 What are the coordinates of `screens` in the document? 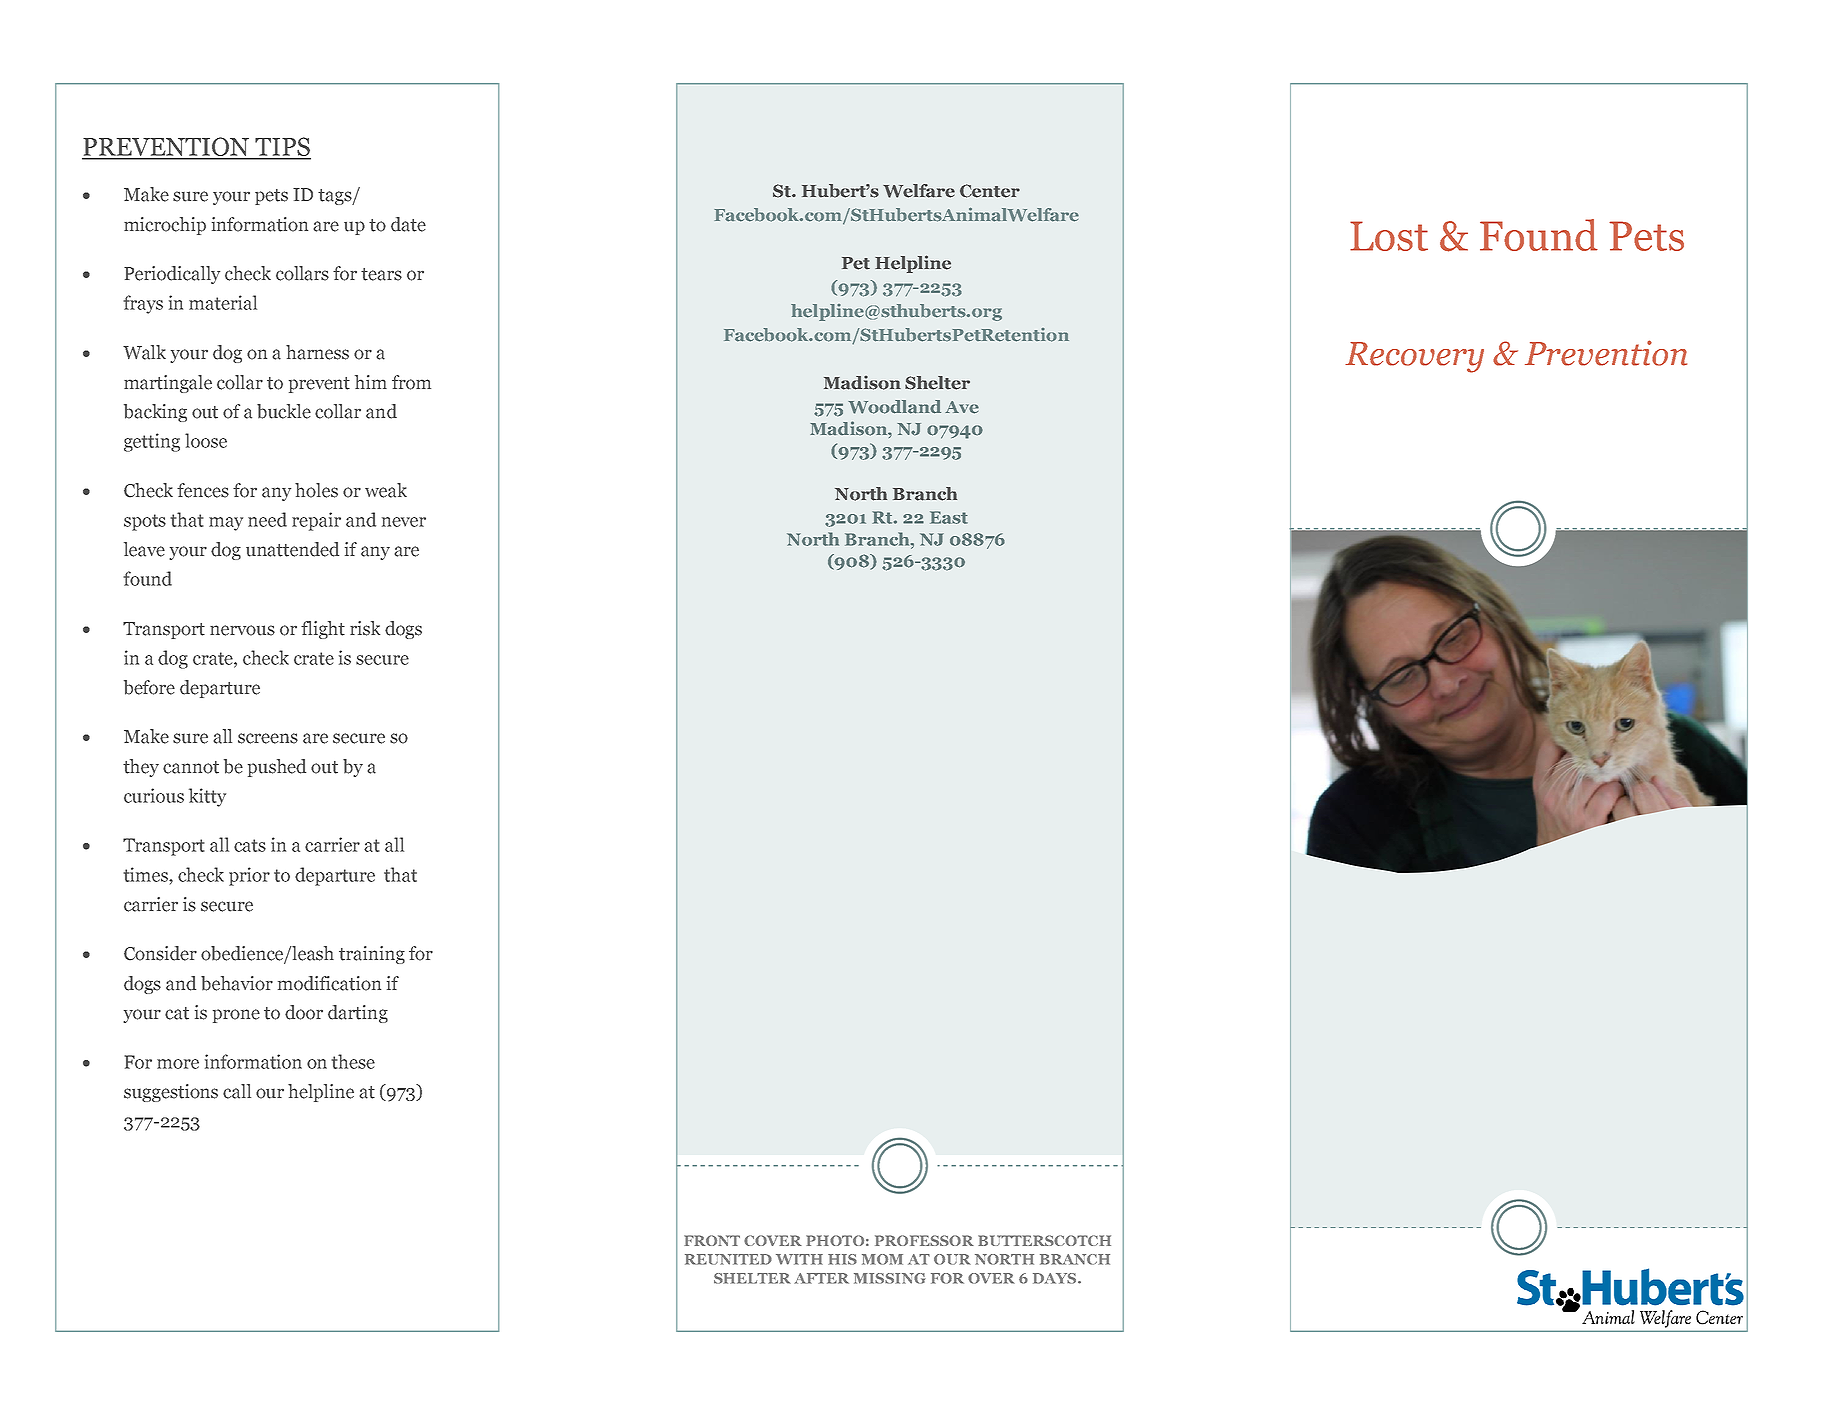 It's located at (268, 738).
